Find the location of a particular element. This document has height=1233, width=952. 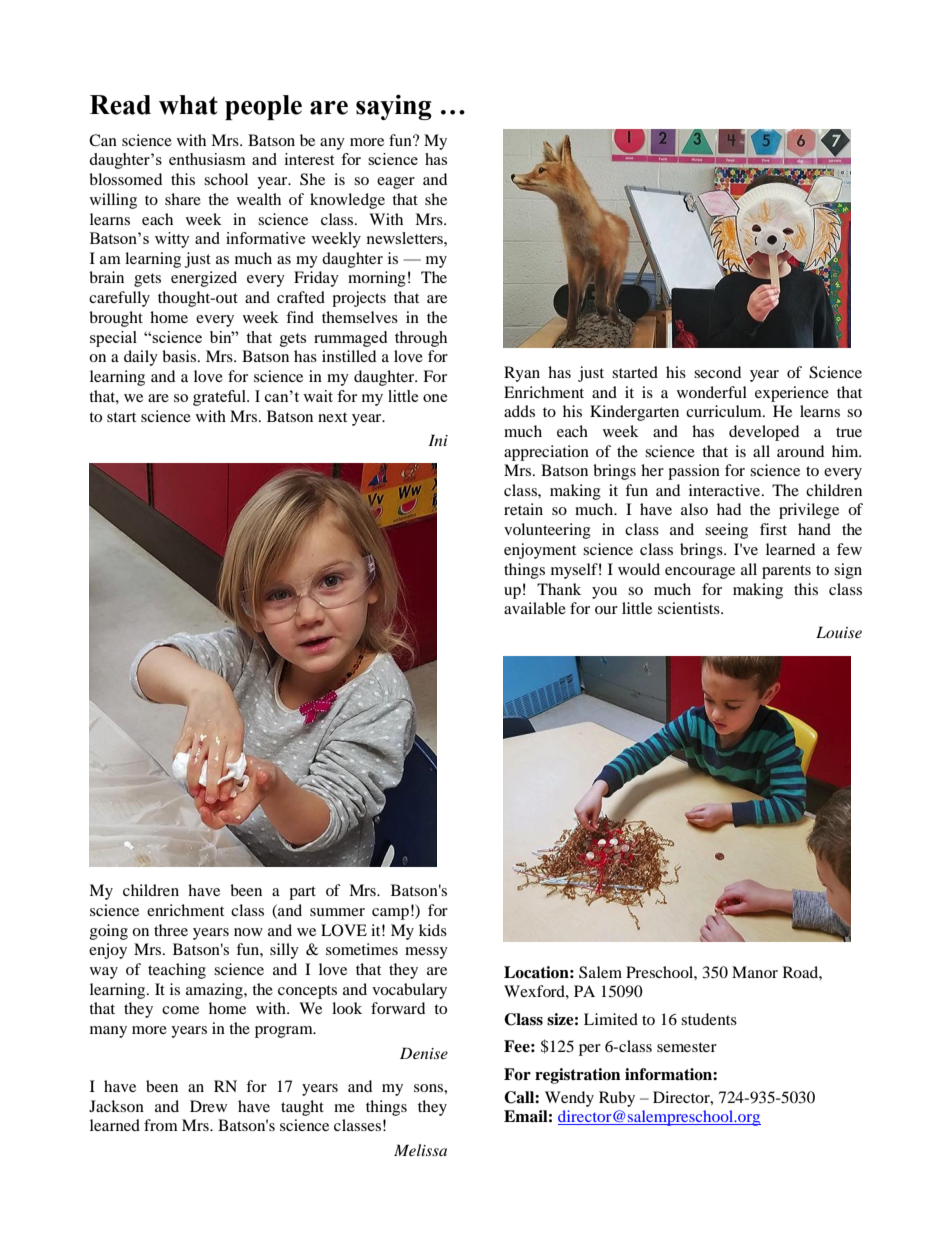

scientists is located at coordinates (690, 608).
